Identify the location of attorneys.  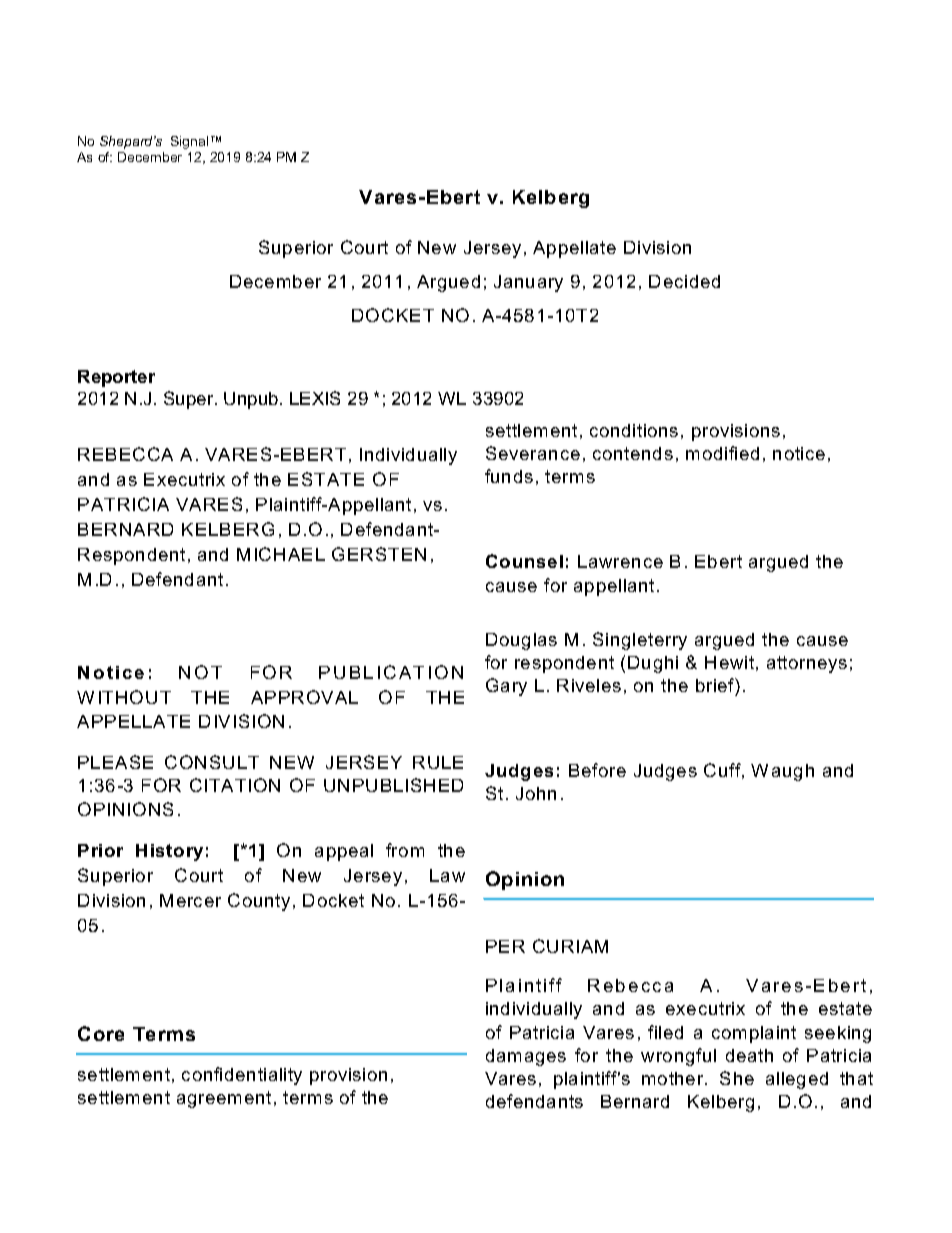
(807, 664).
